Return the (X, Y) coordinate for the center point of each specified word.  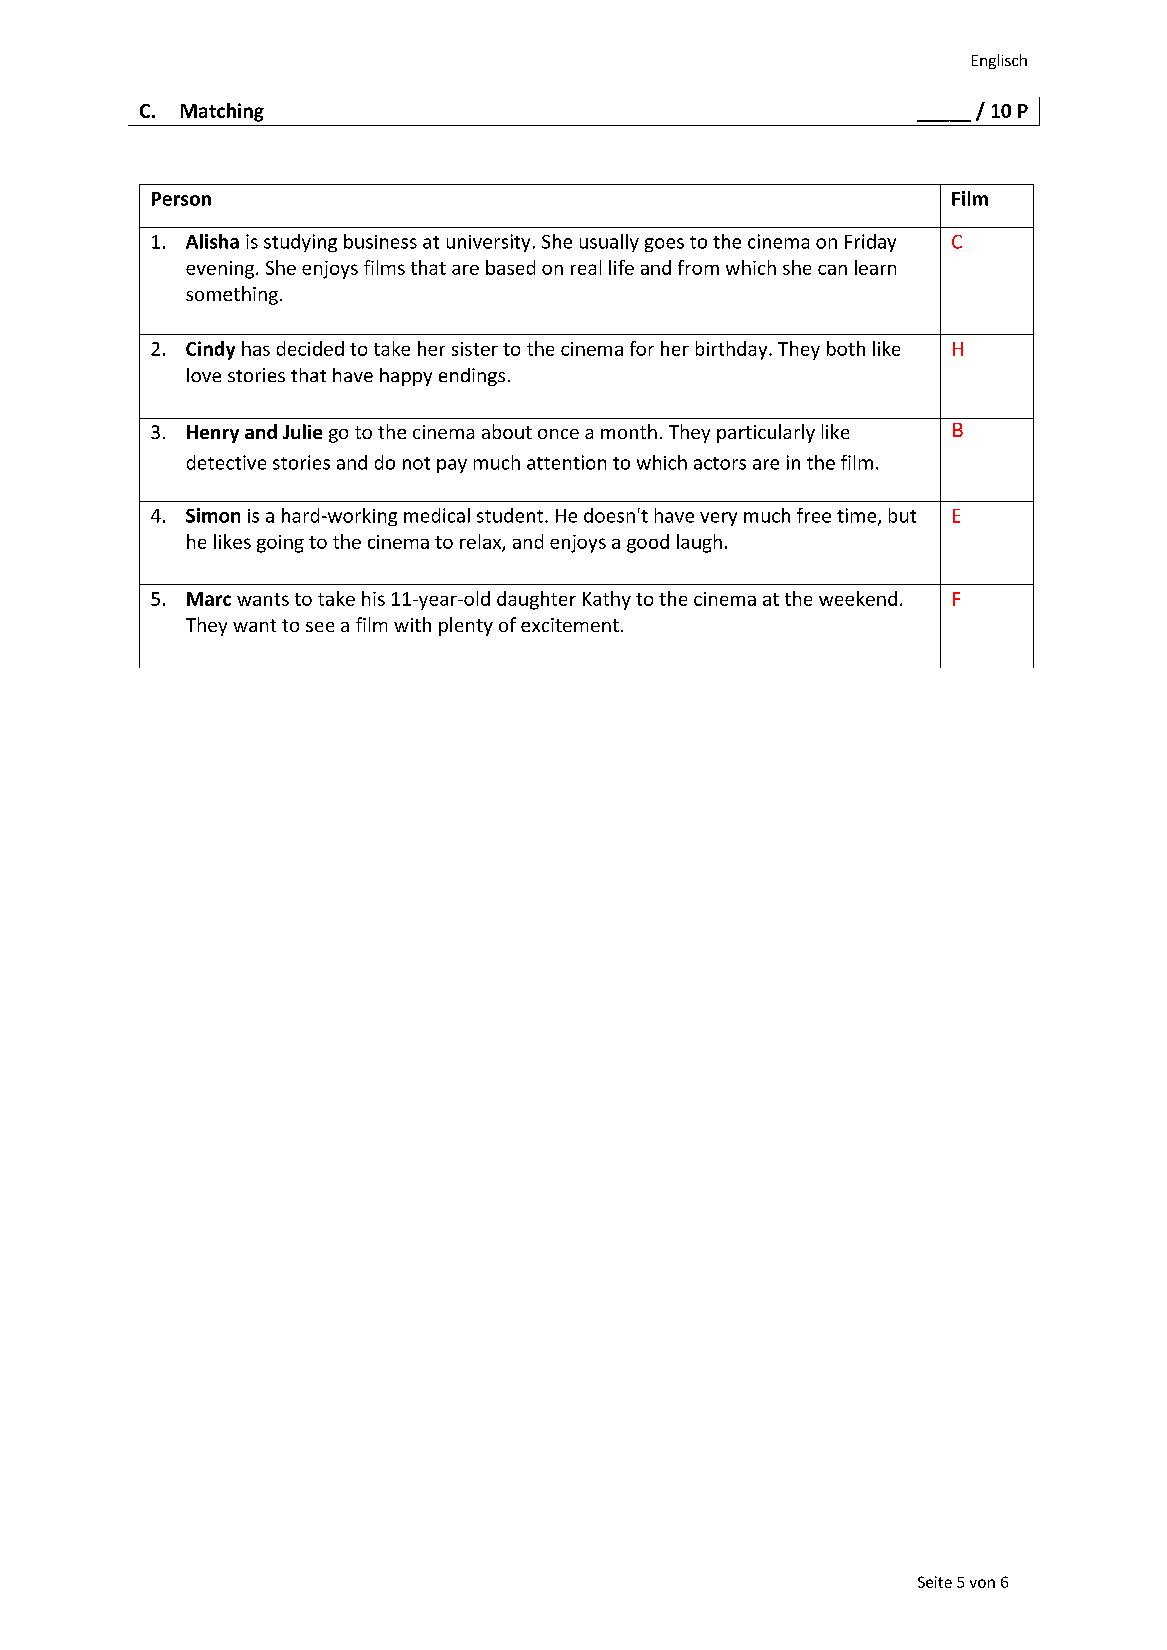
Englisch (999, 61)
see (320, 627)
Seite (935, 1582)
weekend (858, 598)
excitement (570, 625)
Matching (222, 112)
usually (609, 243)
